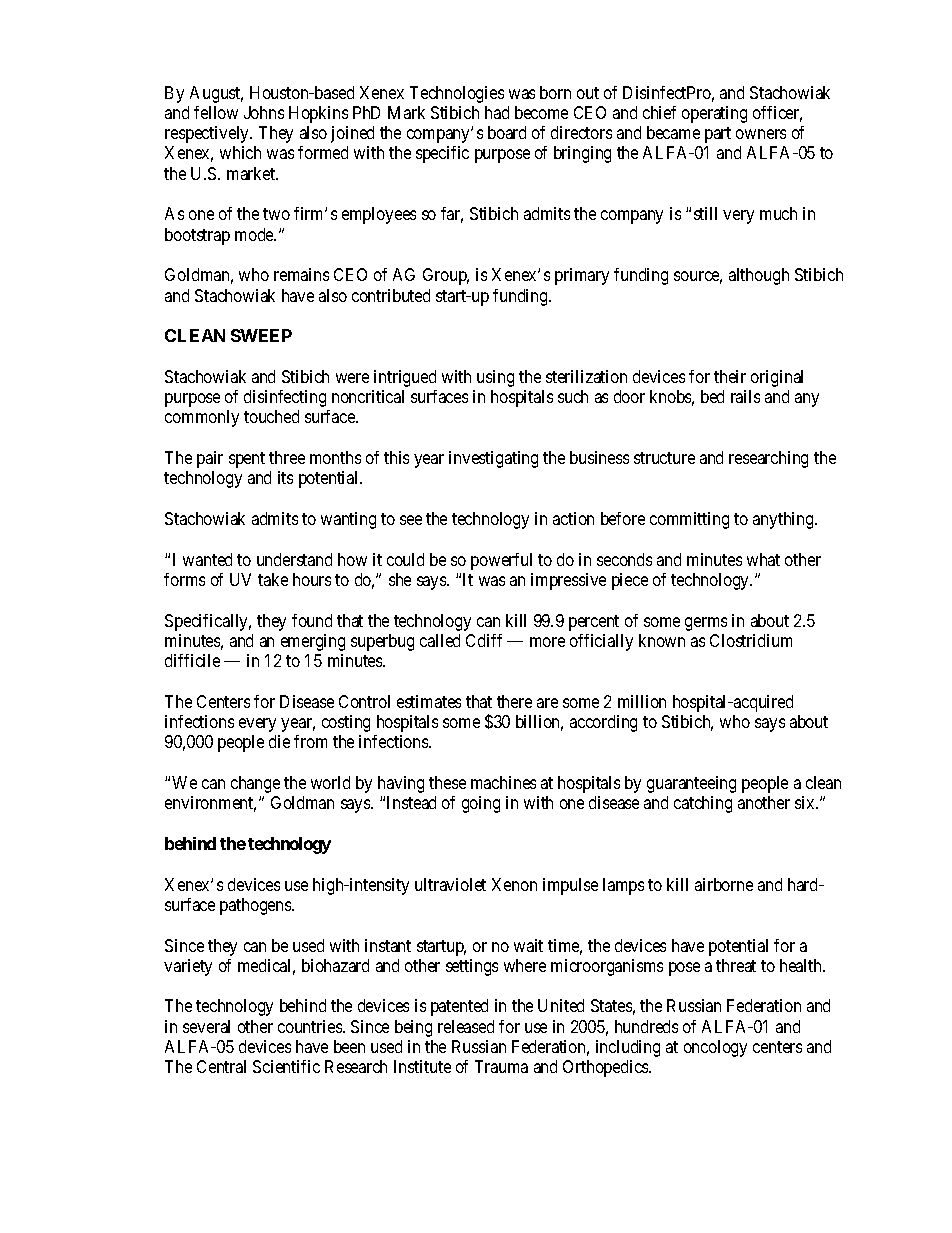 This screenshot has width=952, height=1233. I want to click on change, so click(255, 784).
